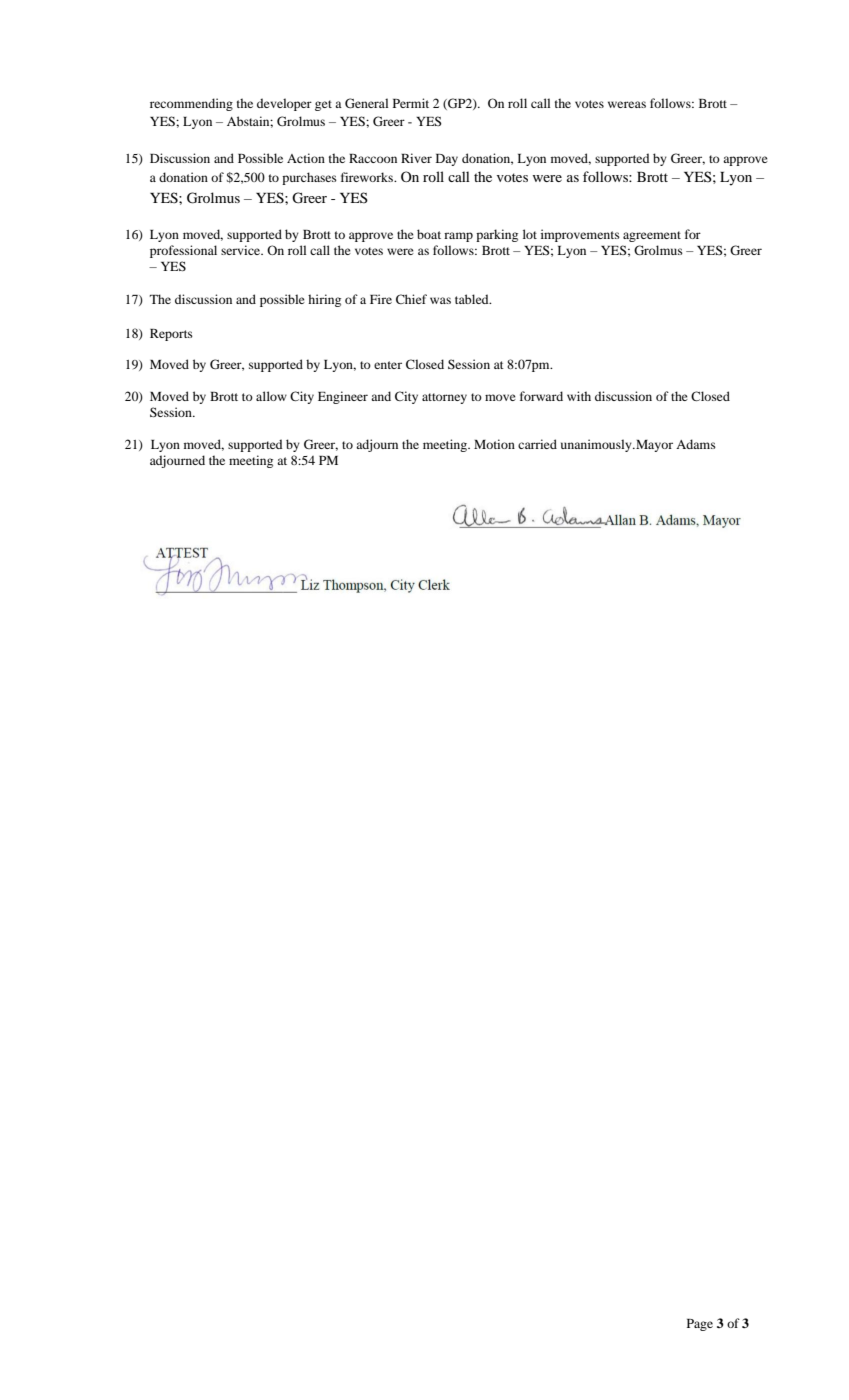 The height and width of the screenshot is (1400, 849). What do you see at coordinates (444, 398) in the screenshot?
I see `attorney` at bounding box center [444, 398].
